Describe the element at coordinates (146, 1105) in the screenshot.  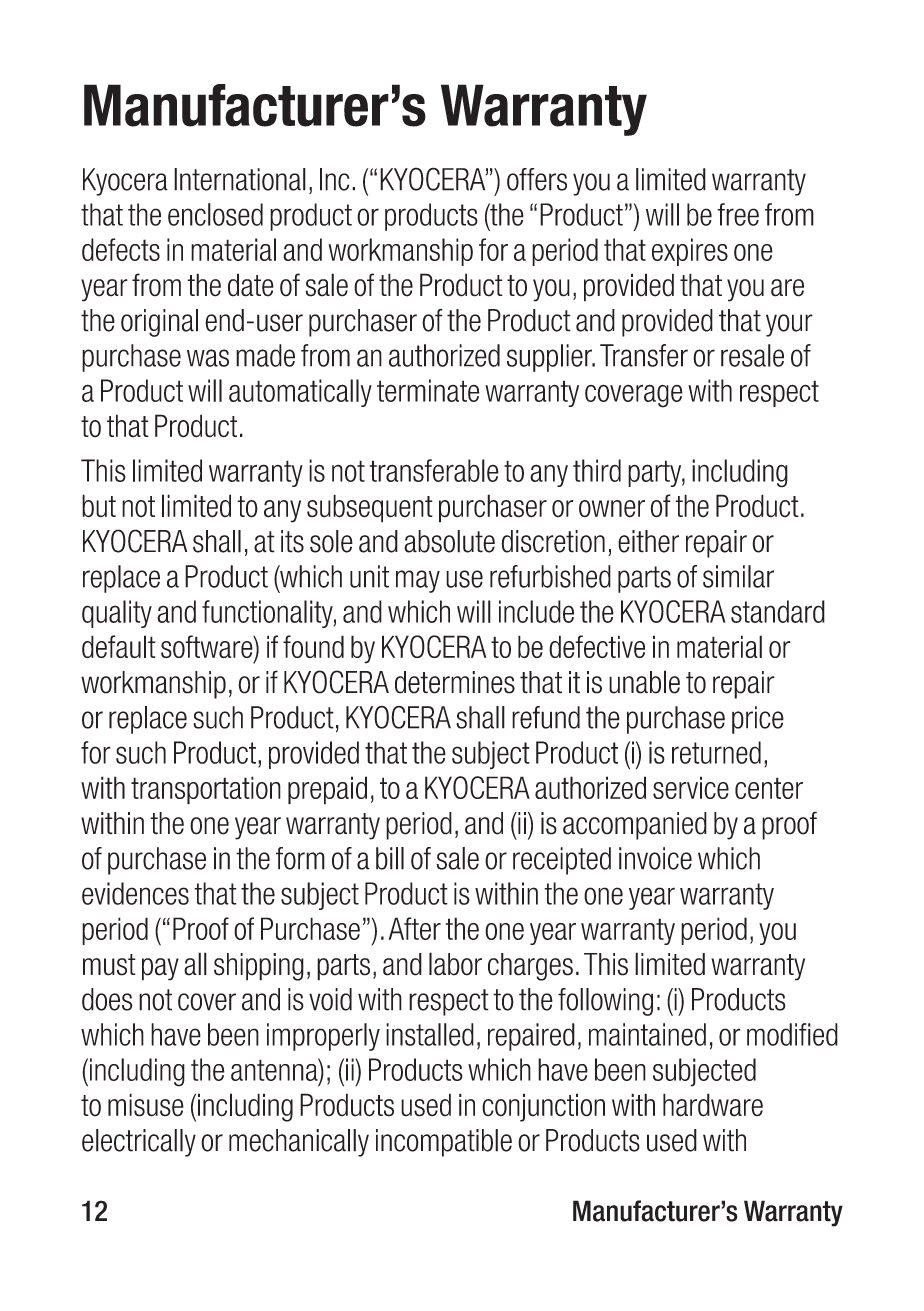
I see `misuse` at that location.
